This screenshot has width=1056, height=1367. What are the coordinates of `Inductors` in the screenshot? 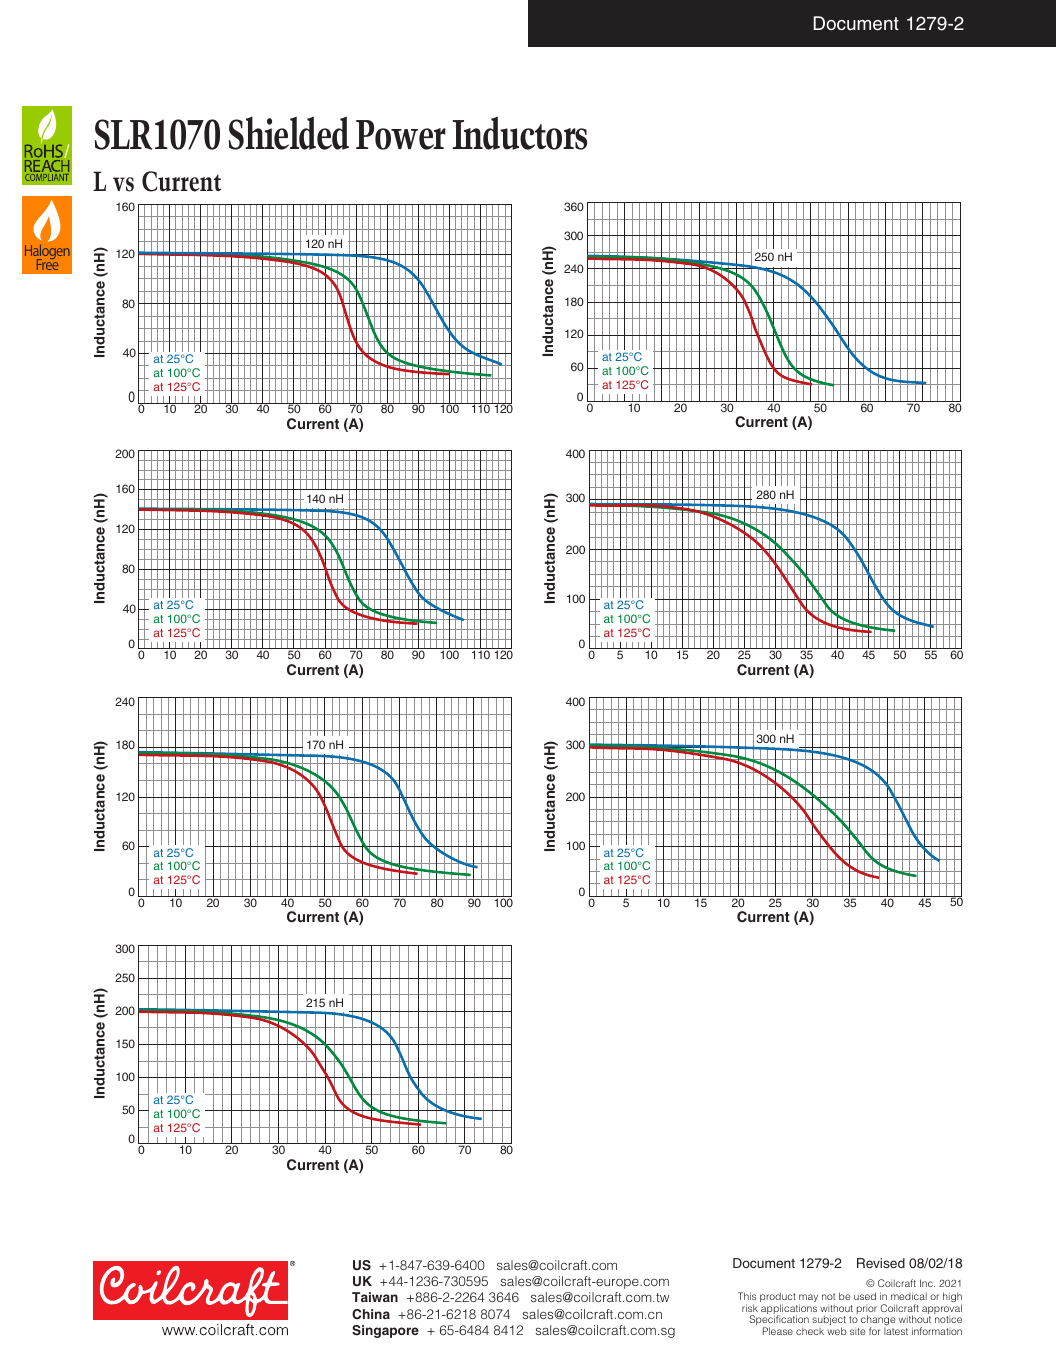 It's located at (519, 133).
